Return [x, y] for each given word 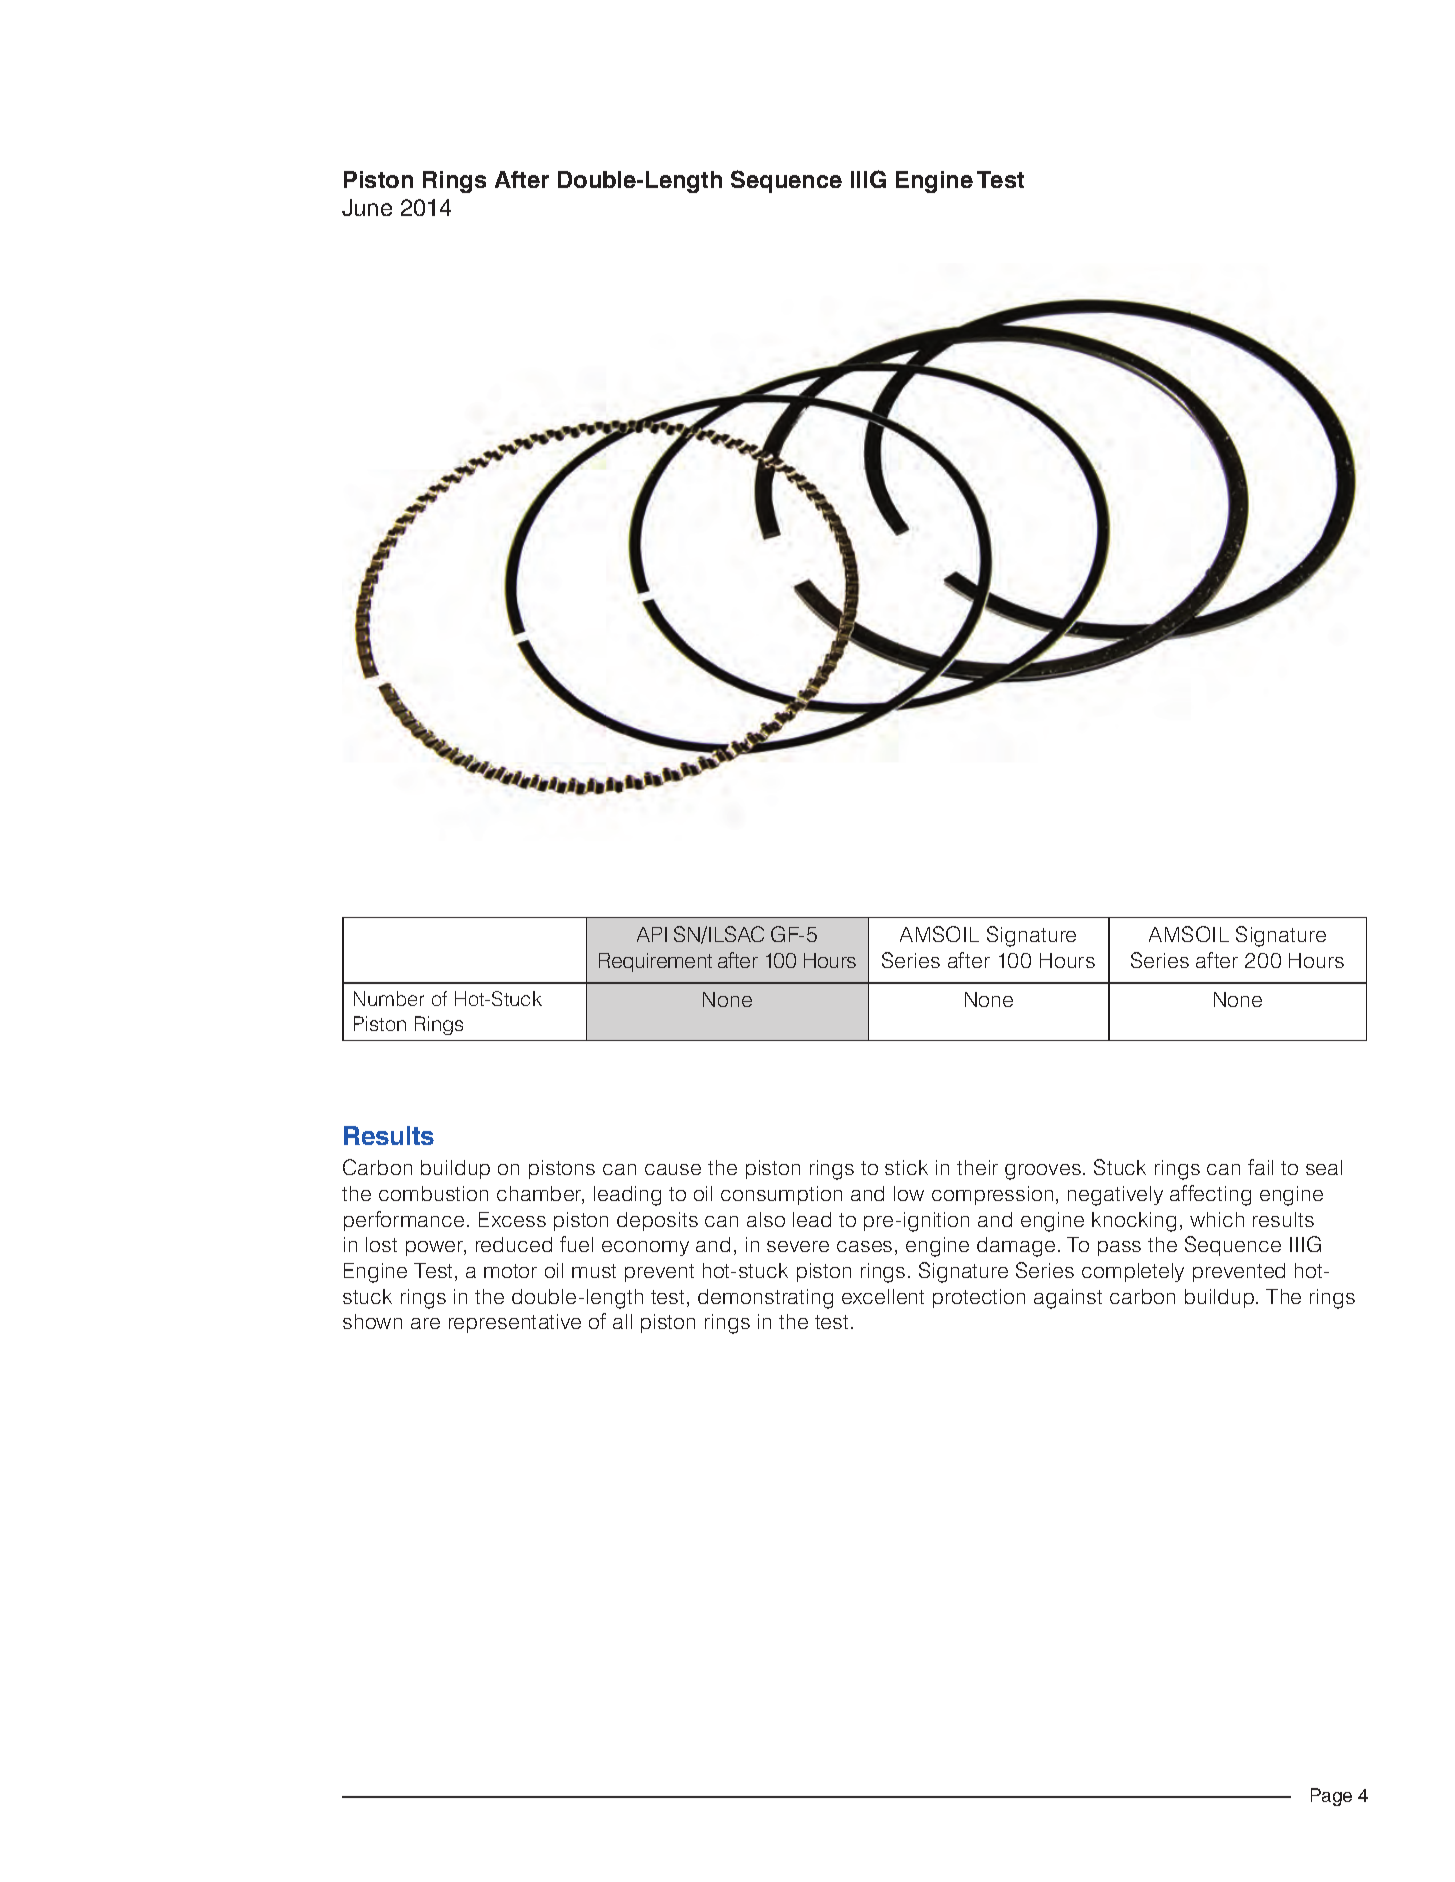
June [367, 207]
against [1068, 1299]
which [1217, 1219]
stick [906, 1167]
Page [1331, 1797]
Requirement [655, 962]
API [652, 934]
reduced [514, 1244]
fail [1260, 1167]
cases [864, 1246]
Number [389, 998]
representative [515, 1323]
